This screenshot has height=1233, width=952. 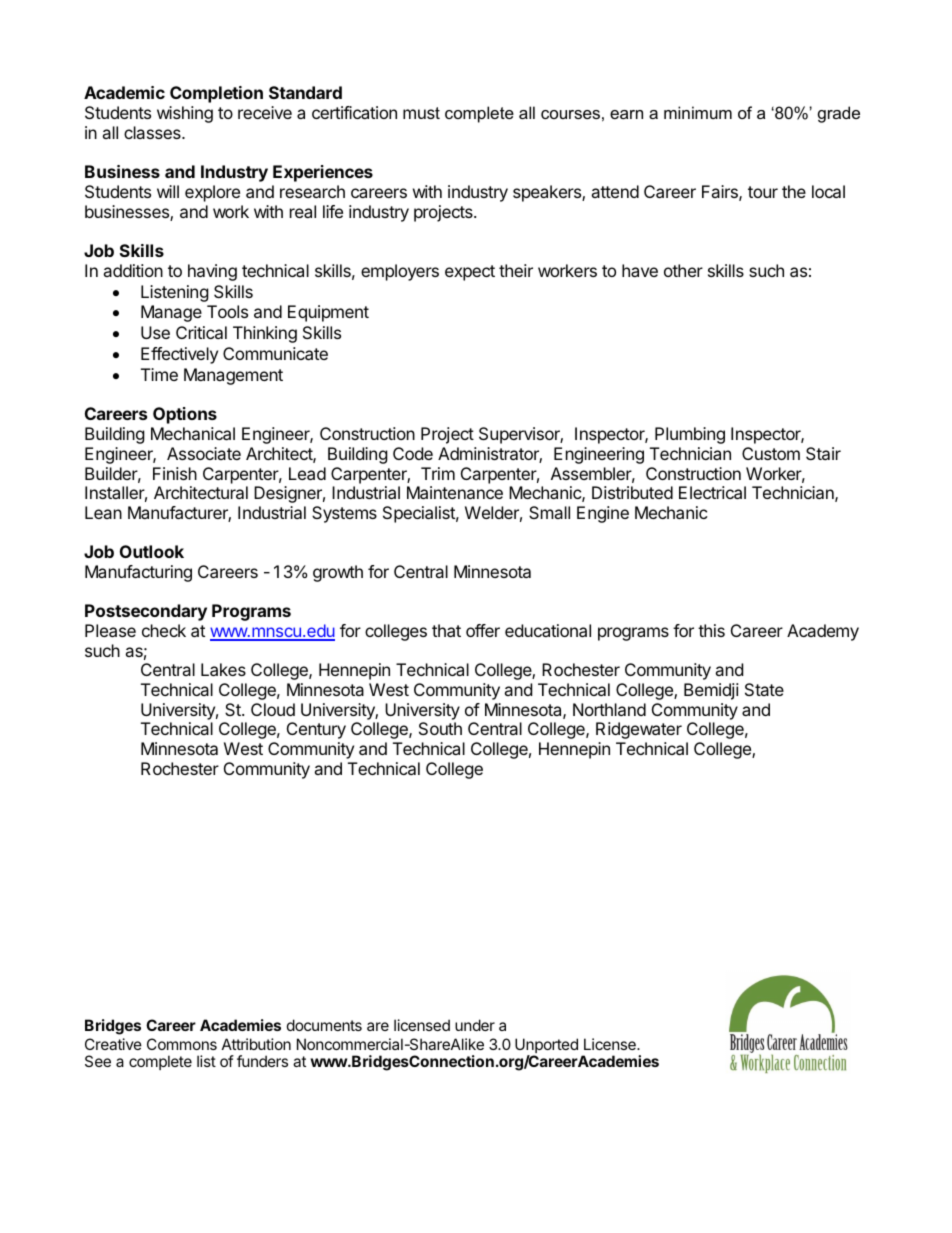 What do you see at coordinates (182, 1044) in the screenshot?
I see `Commons` at bounding box center [182, 1044].
